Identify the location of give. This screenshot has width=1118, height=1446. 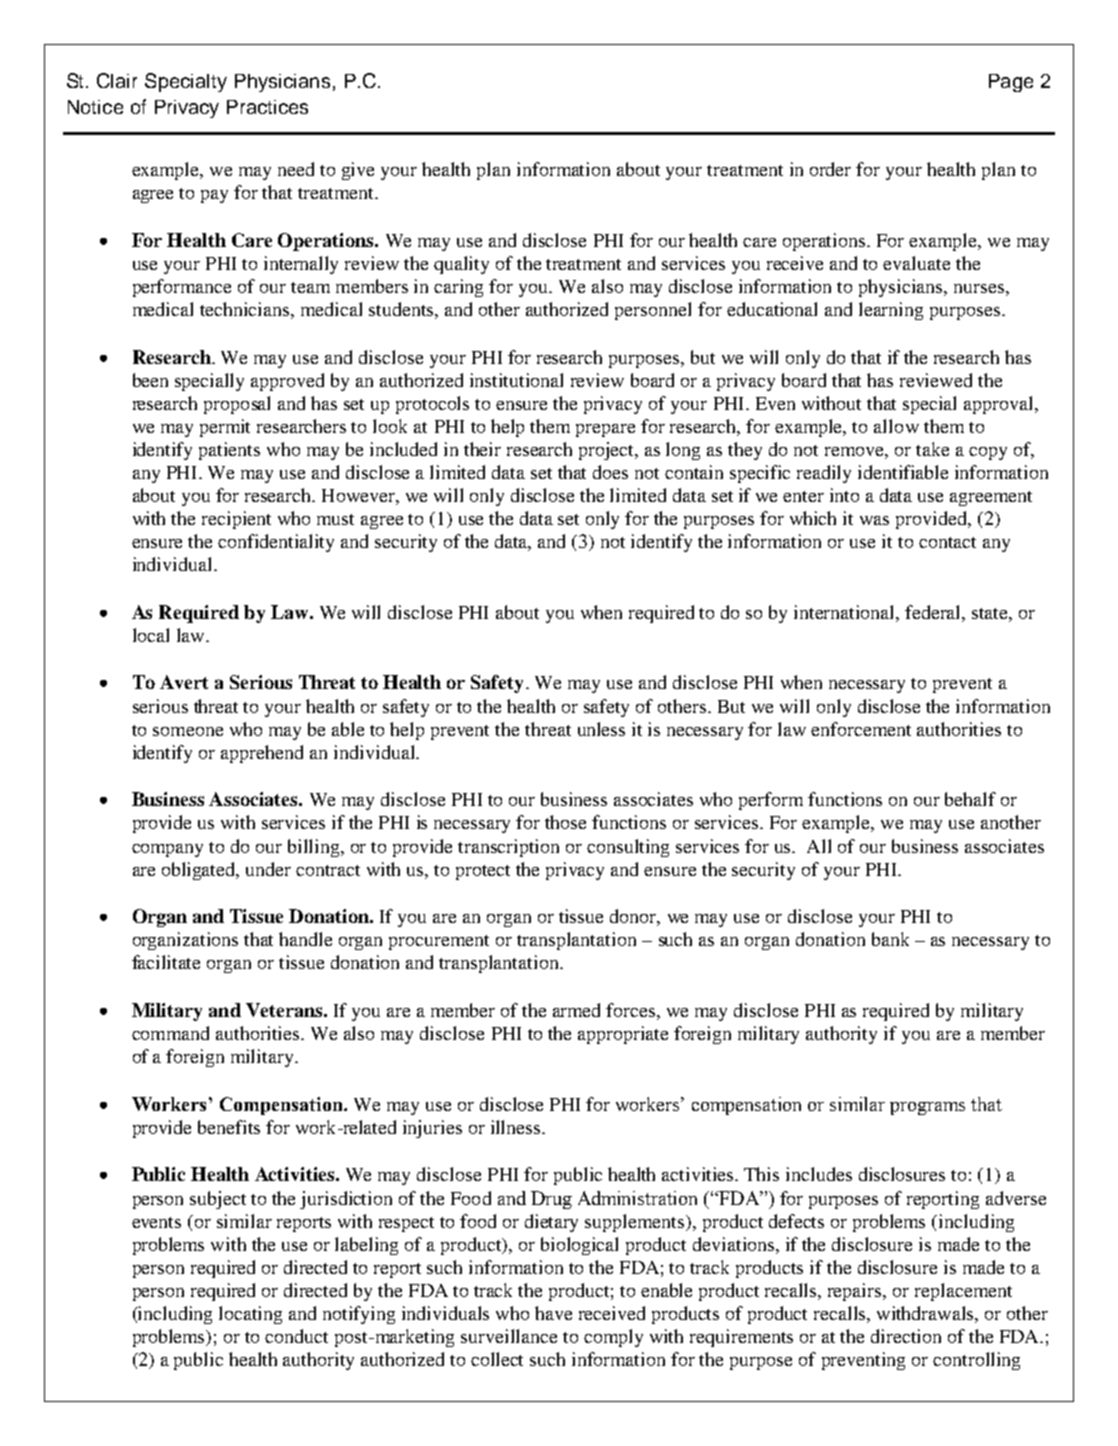
(358, 171).
